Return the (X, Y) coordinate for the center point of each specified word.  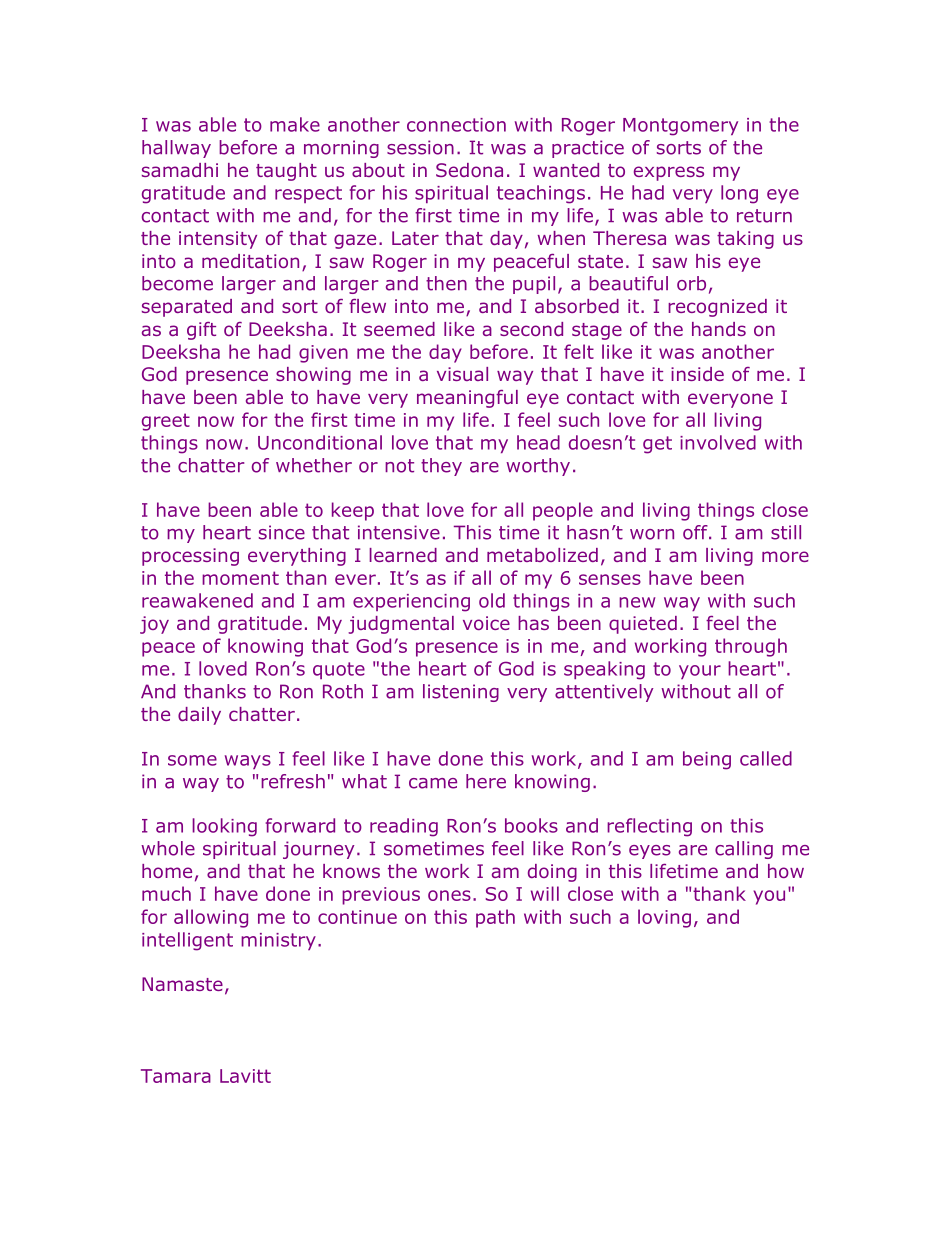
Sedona (469, 170)
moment (240, 578)
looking (224, 827)
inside (697, 374)
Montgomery (680, 127)
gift (201, 331)
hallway (176, 149)
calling (744, 850)
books (531, 825)
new (637, 602)
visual (462, 374)
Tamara (176, 1076)
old (492, 600)
